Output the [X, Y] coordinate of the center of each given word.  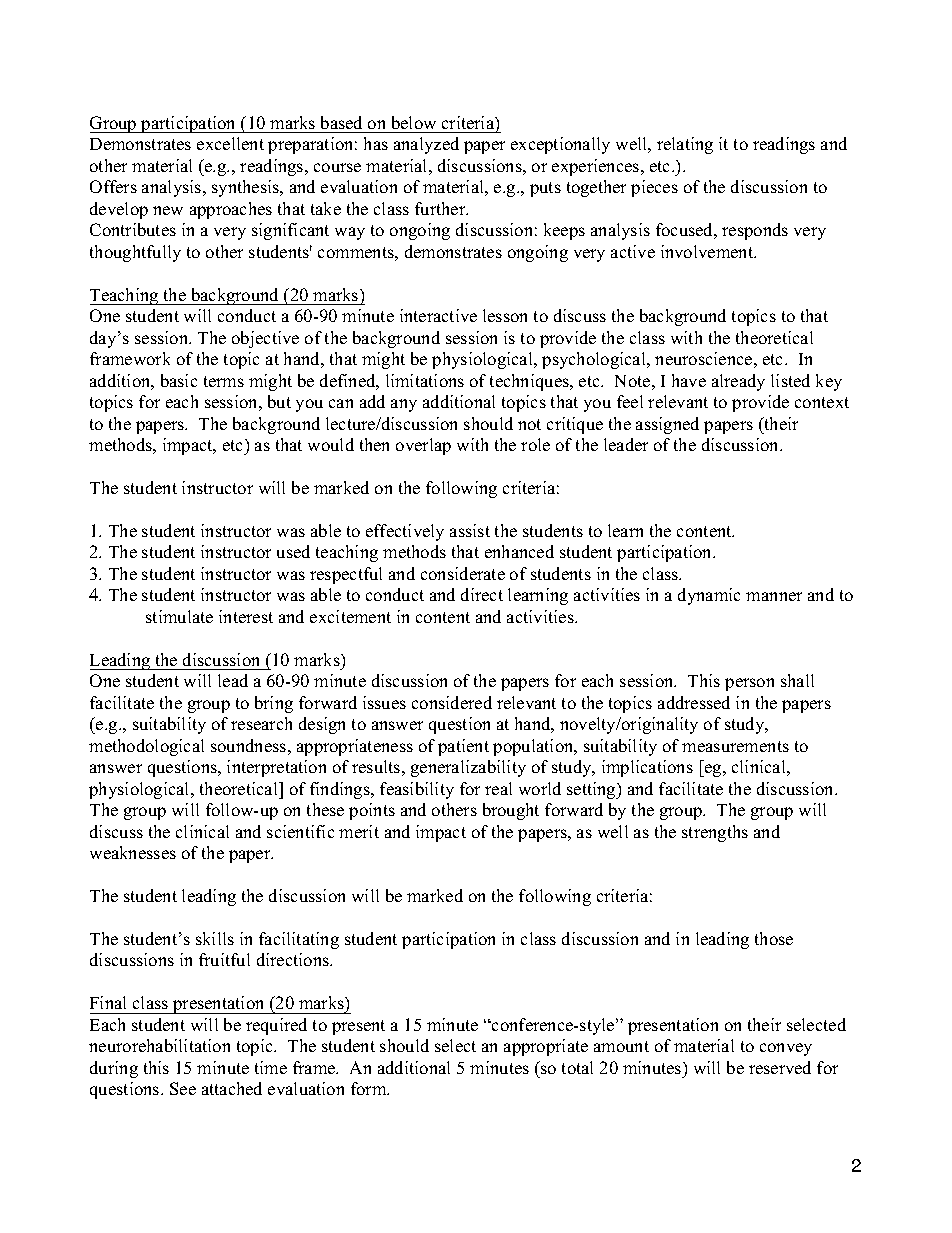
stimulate [179, 616]
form [370, 1088]
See [183, 1088]
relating [685, 145]
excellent [230, 143]
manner [774, 596]
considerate [463, 573]
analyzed [426, 145]
